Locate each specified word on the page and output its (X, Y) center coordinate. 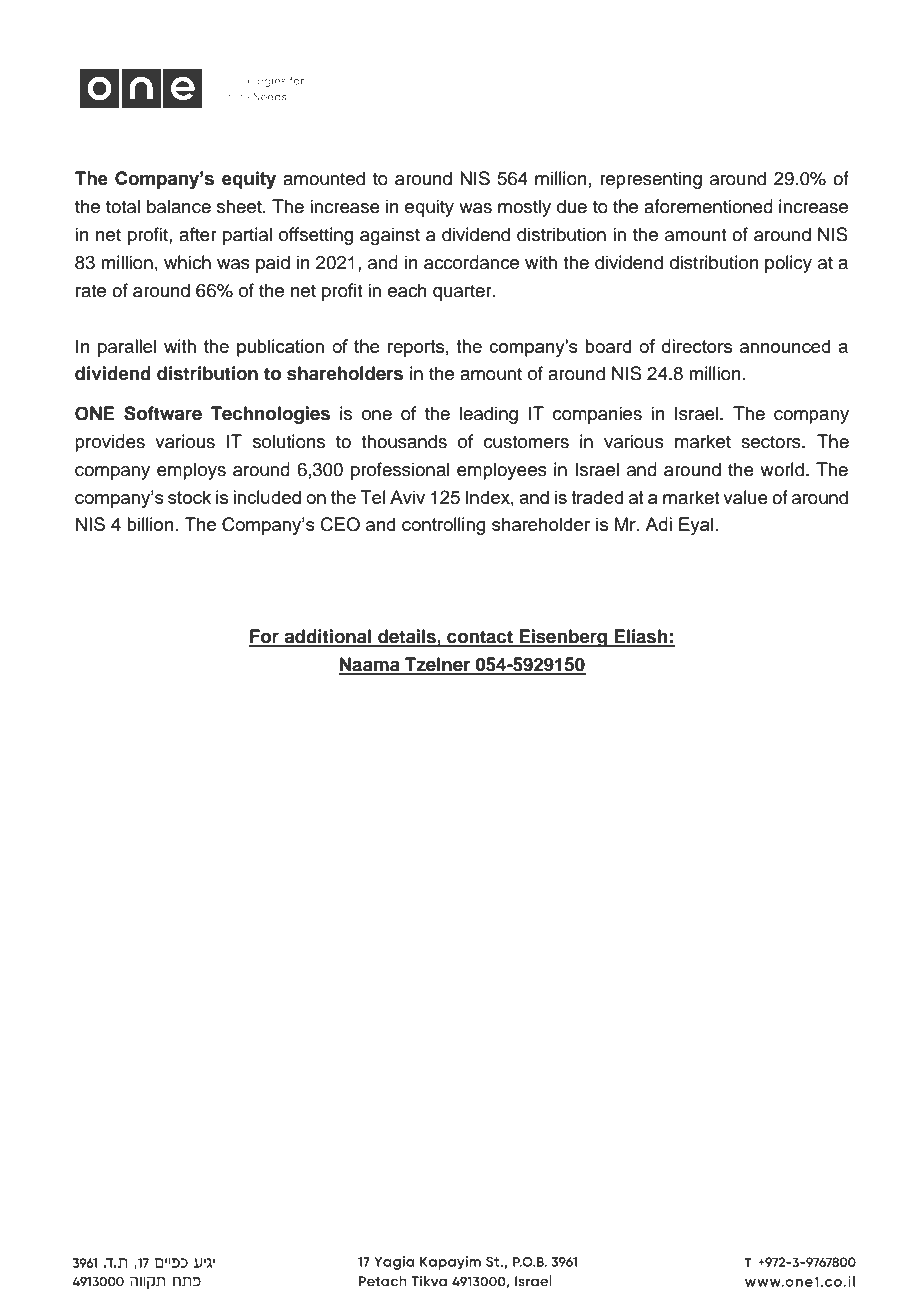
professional (400, 471)
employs (191, 471)
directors (697, 346)
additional (328, 637)
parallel (127, 348)
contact (480, 638)
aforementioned (708, 206)
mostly (524, 208)
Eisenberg (563, 638)
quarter (463, 293)
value (745, 497)
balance (179, 206)
